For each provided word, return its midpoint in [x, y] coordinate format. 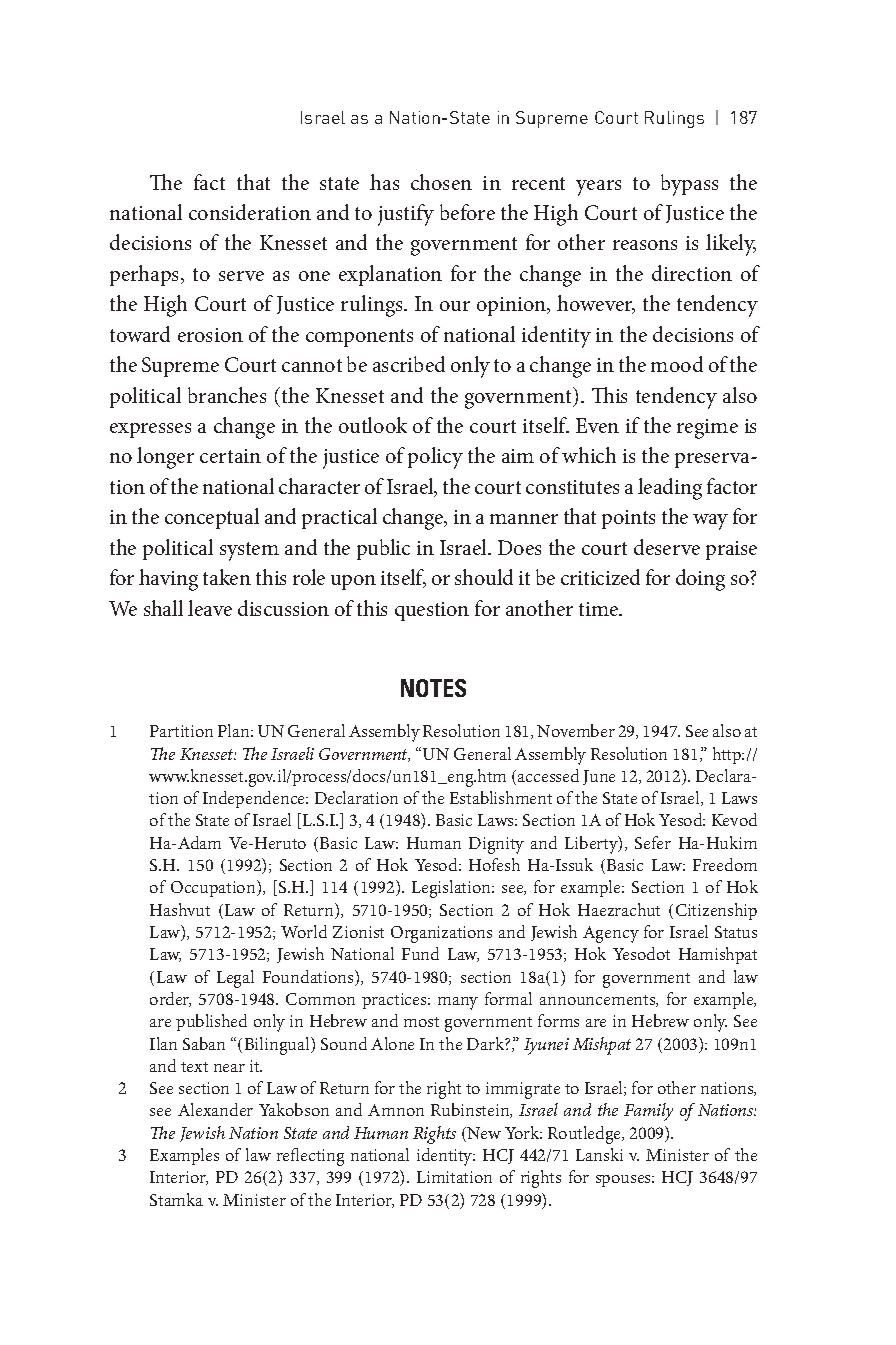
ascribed [409, 364]
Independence [255, 799]
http [728, 755]
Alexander [215, 1109]
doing [700, 580]
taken [227, 577]
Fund [420, 953]
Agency [611, 934]
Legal [235, 979]
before [467, 212]
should [484, 577]
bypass [689, 185]
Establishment [501, 797]
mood [677, 364]
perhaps [146, 275]
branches [227, 395]
